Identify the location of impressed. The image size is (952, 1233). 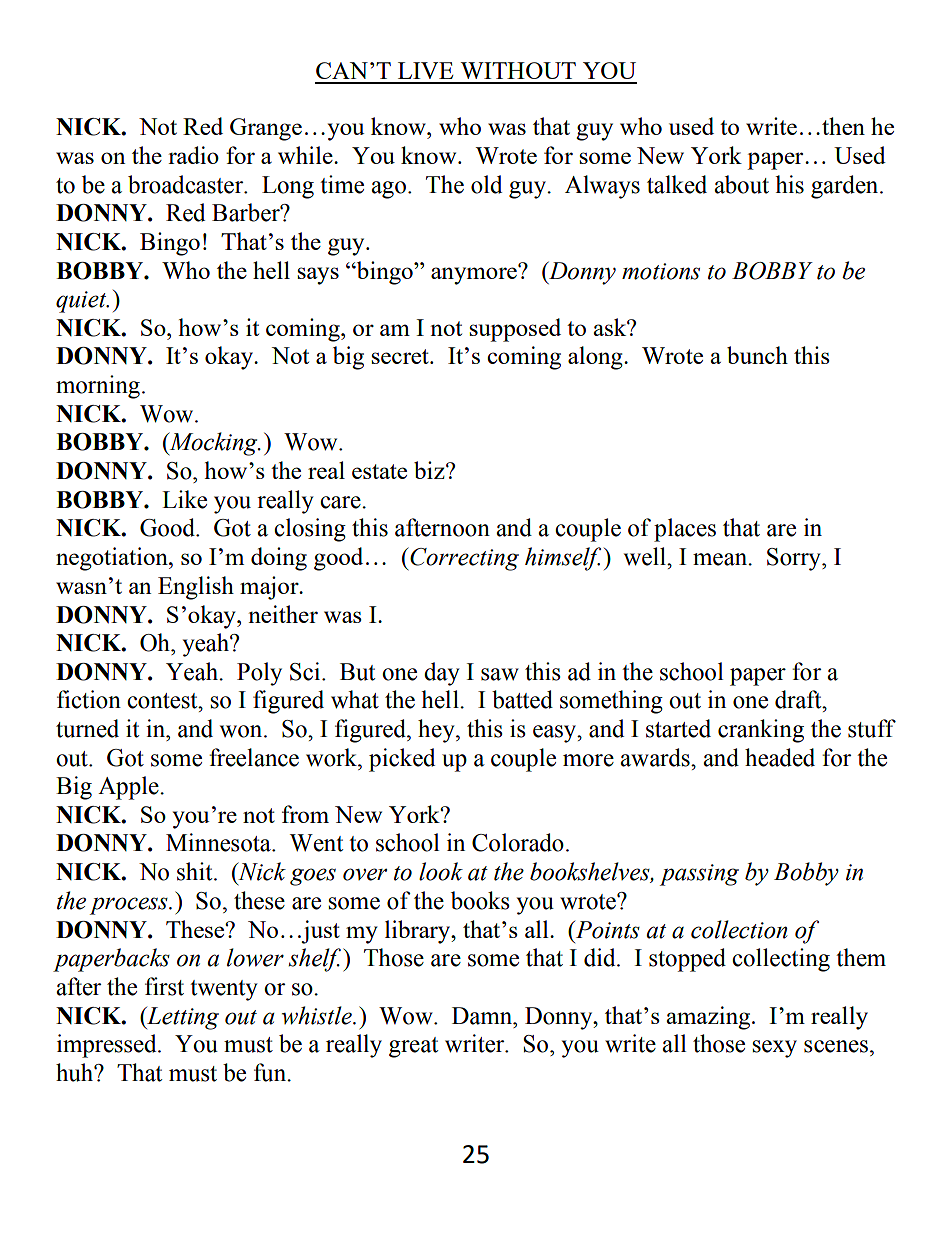
(108, 1046).
